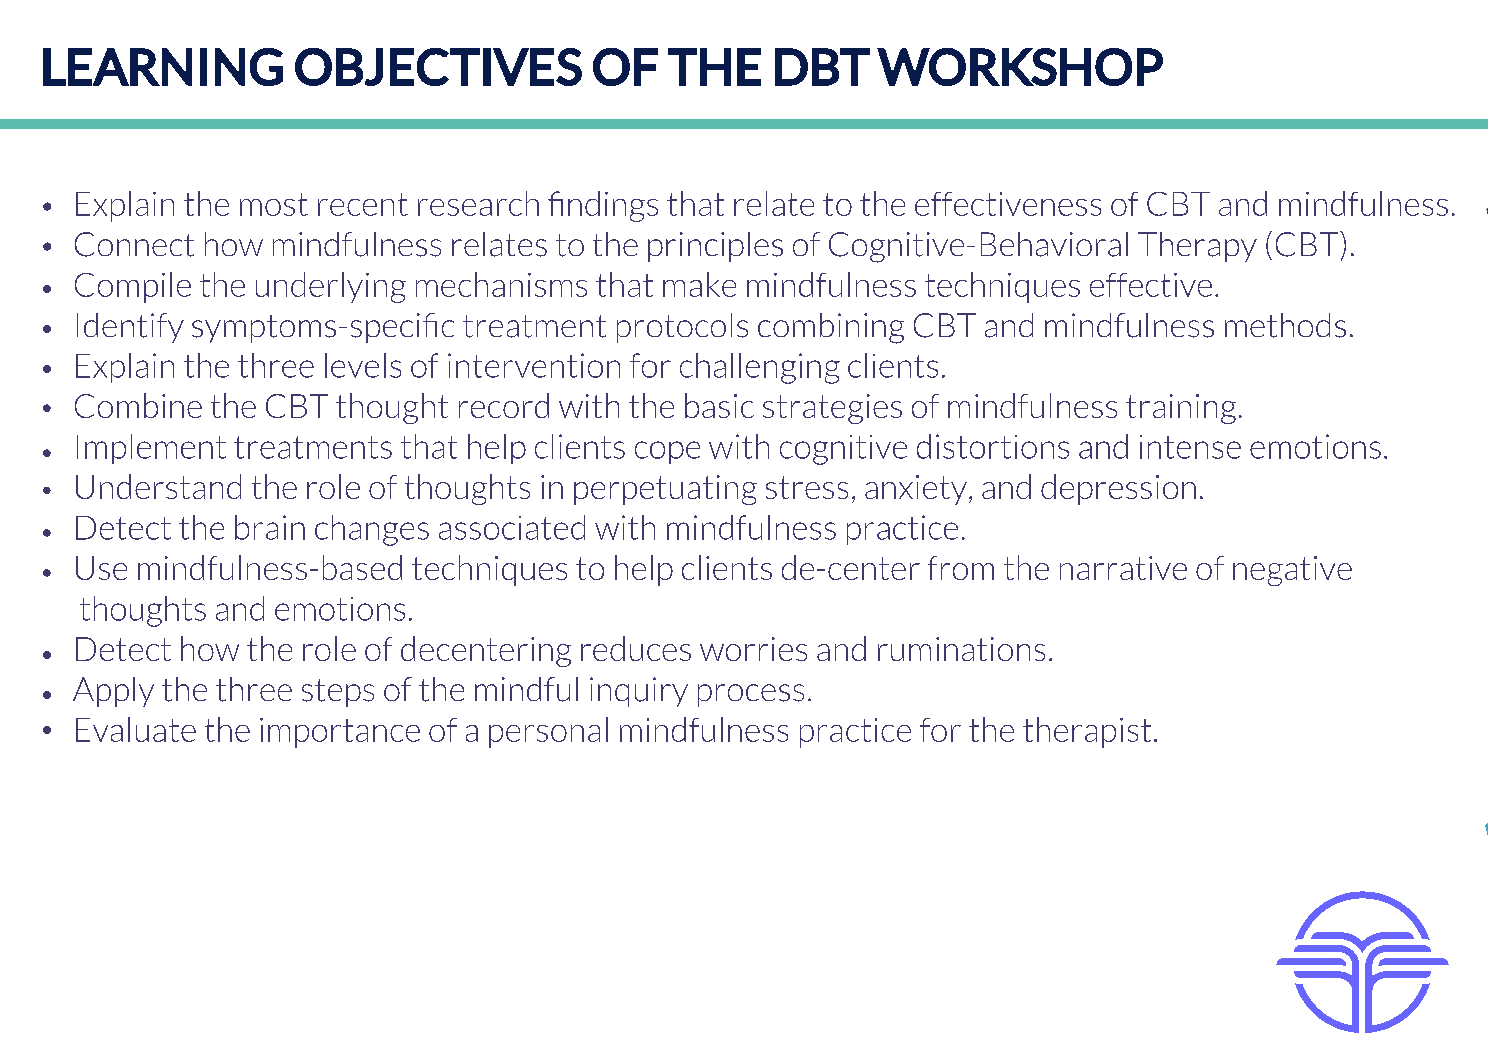  Describe the element at coordinates (1285, 325) in the image. I see `methods` at that location.
